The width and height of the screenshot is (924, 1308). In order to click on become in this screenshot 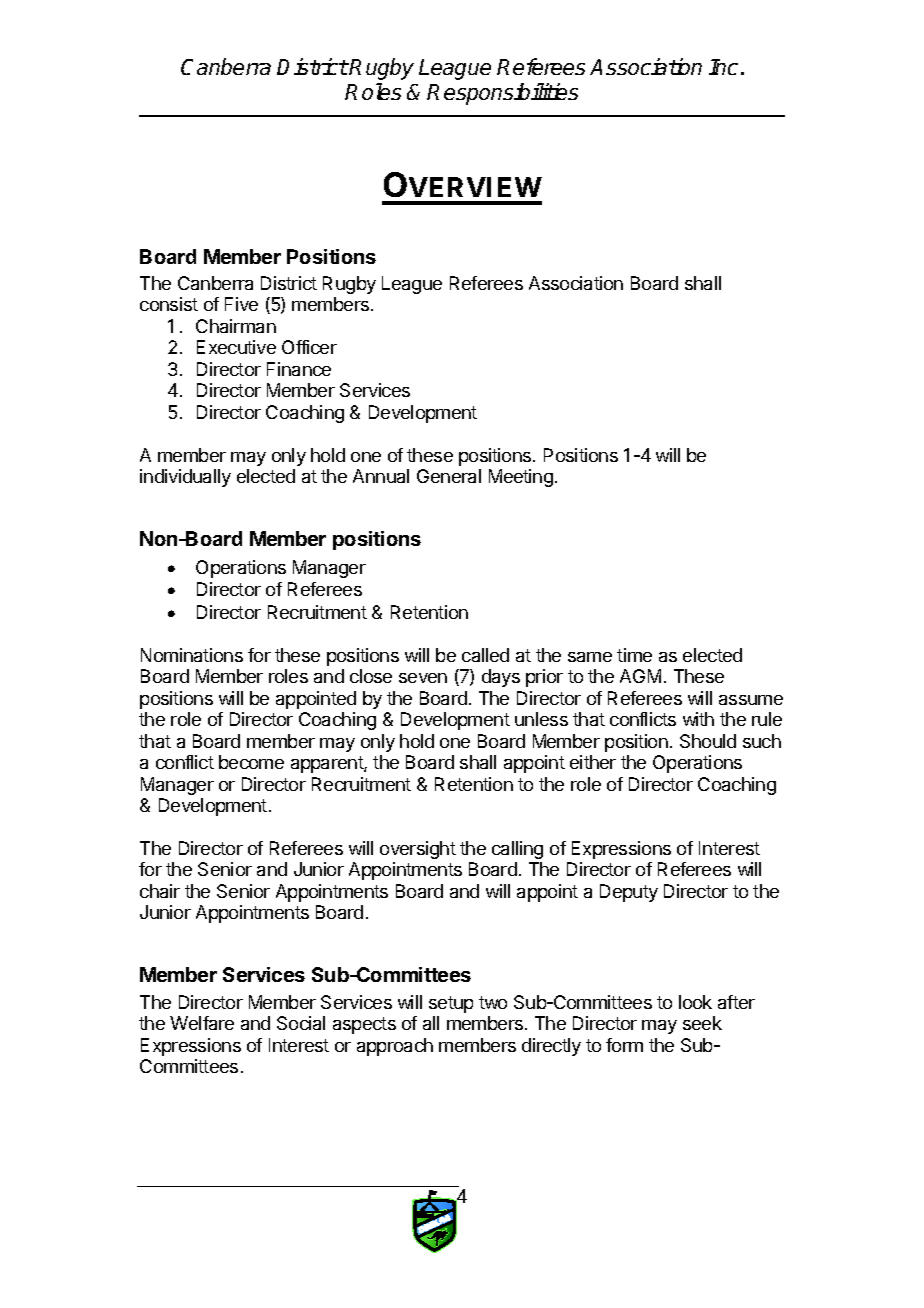, I will do `click(251, 762)`.
